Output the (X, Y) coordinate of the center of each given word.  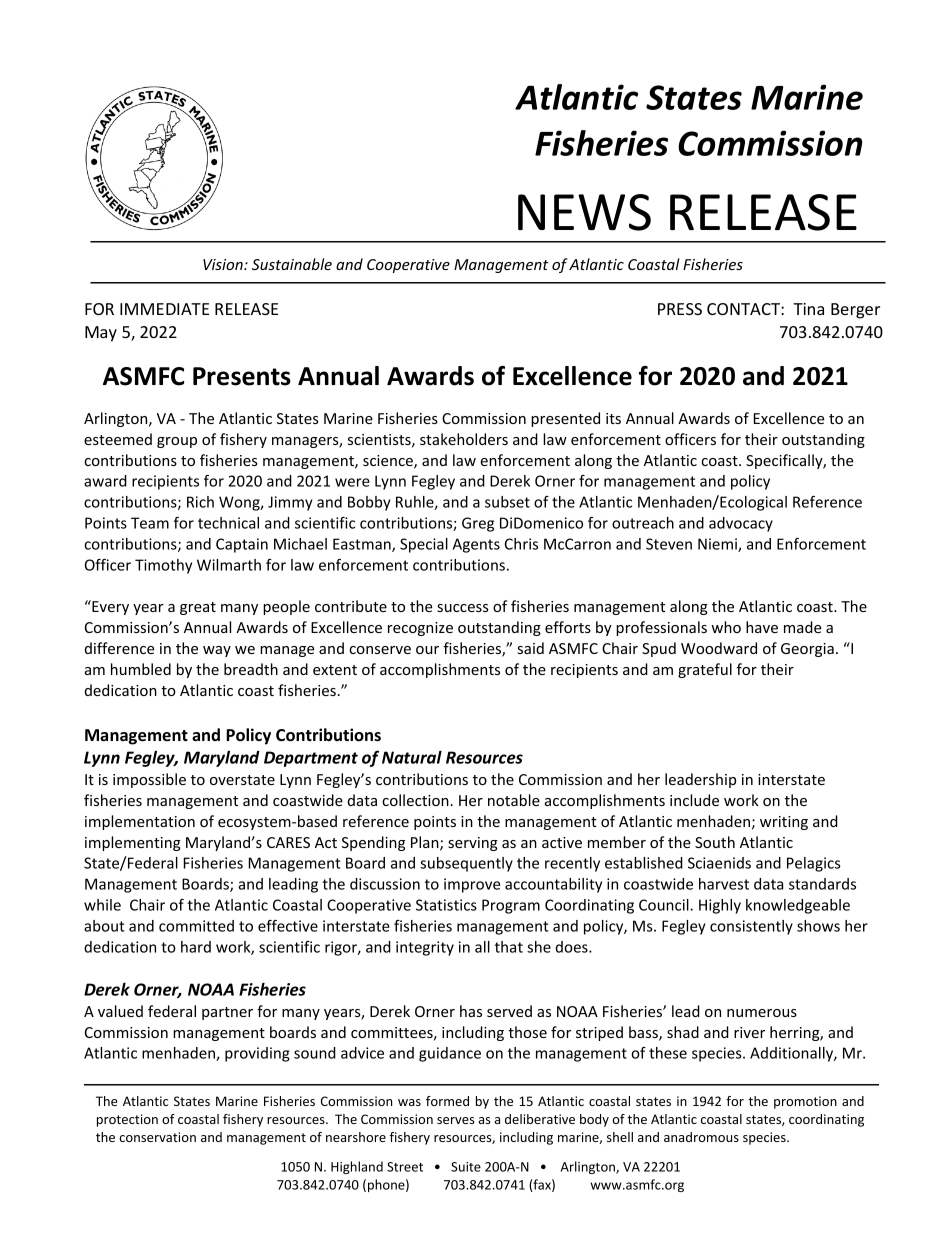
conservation (157, 1137)
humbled (141, 669)
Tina (808, 309)
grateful (705, 670)
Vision (224, 264)
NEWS (584, 212)
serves (456, 1120)
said (530, 648)
